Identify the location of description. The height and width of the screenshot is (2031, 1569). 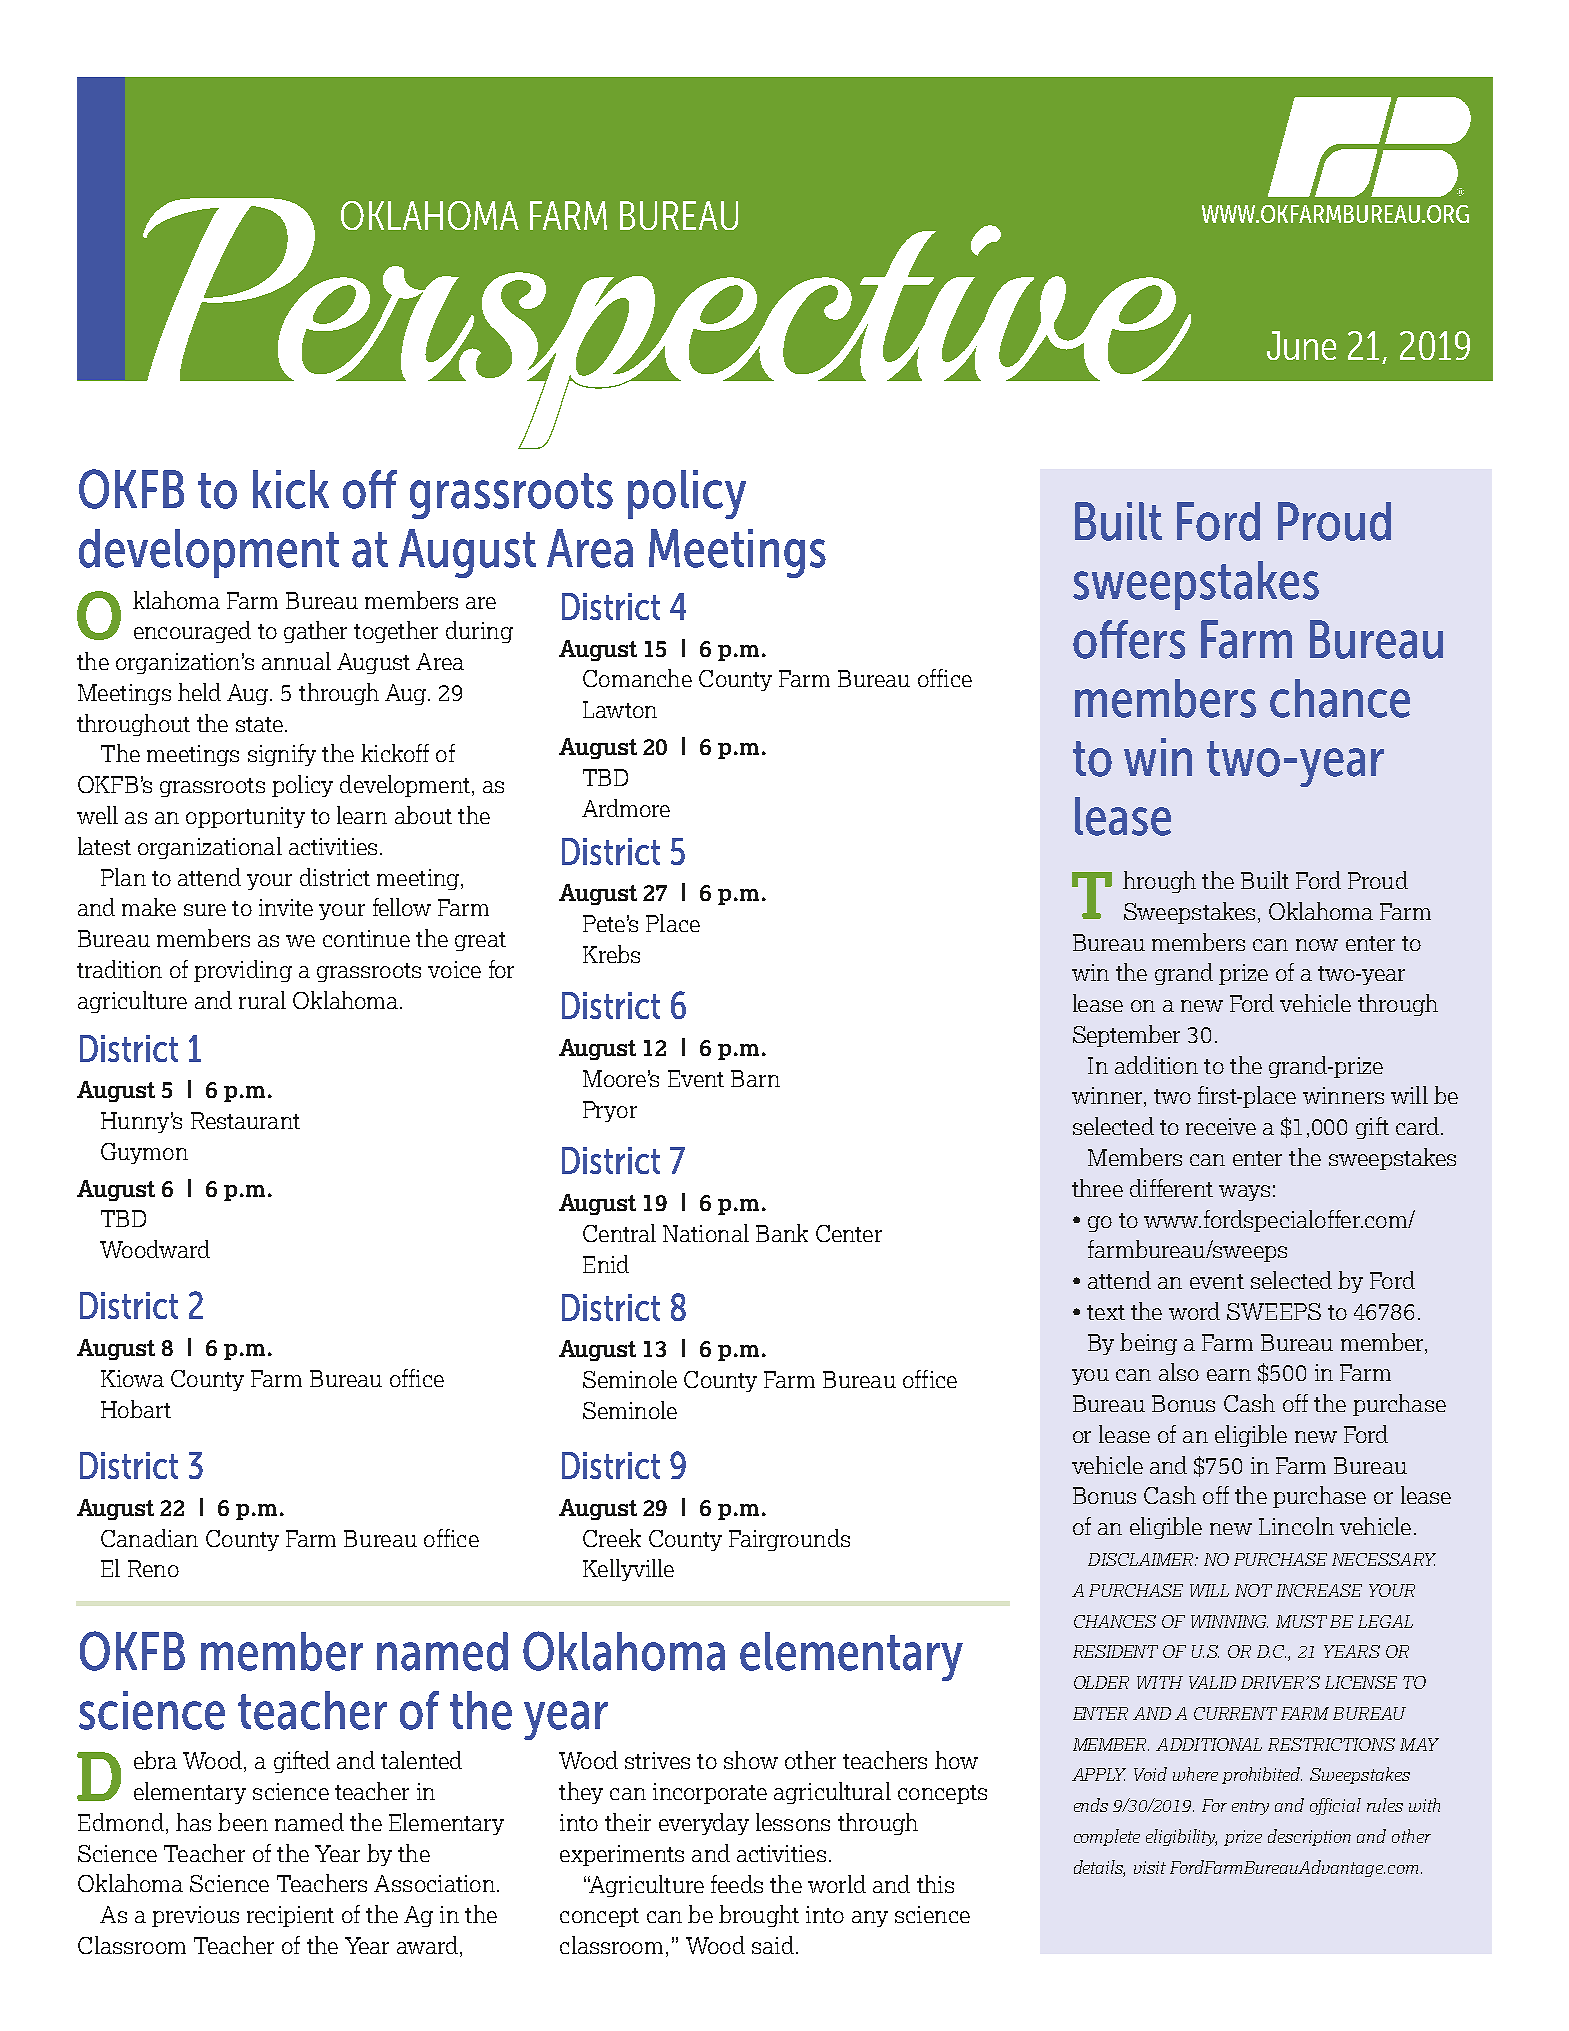
(1309, 1837).
